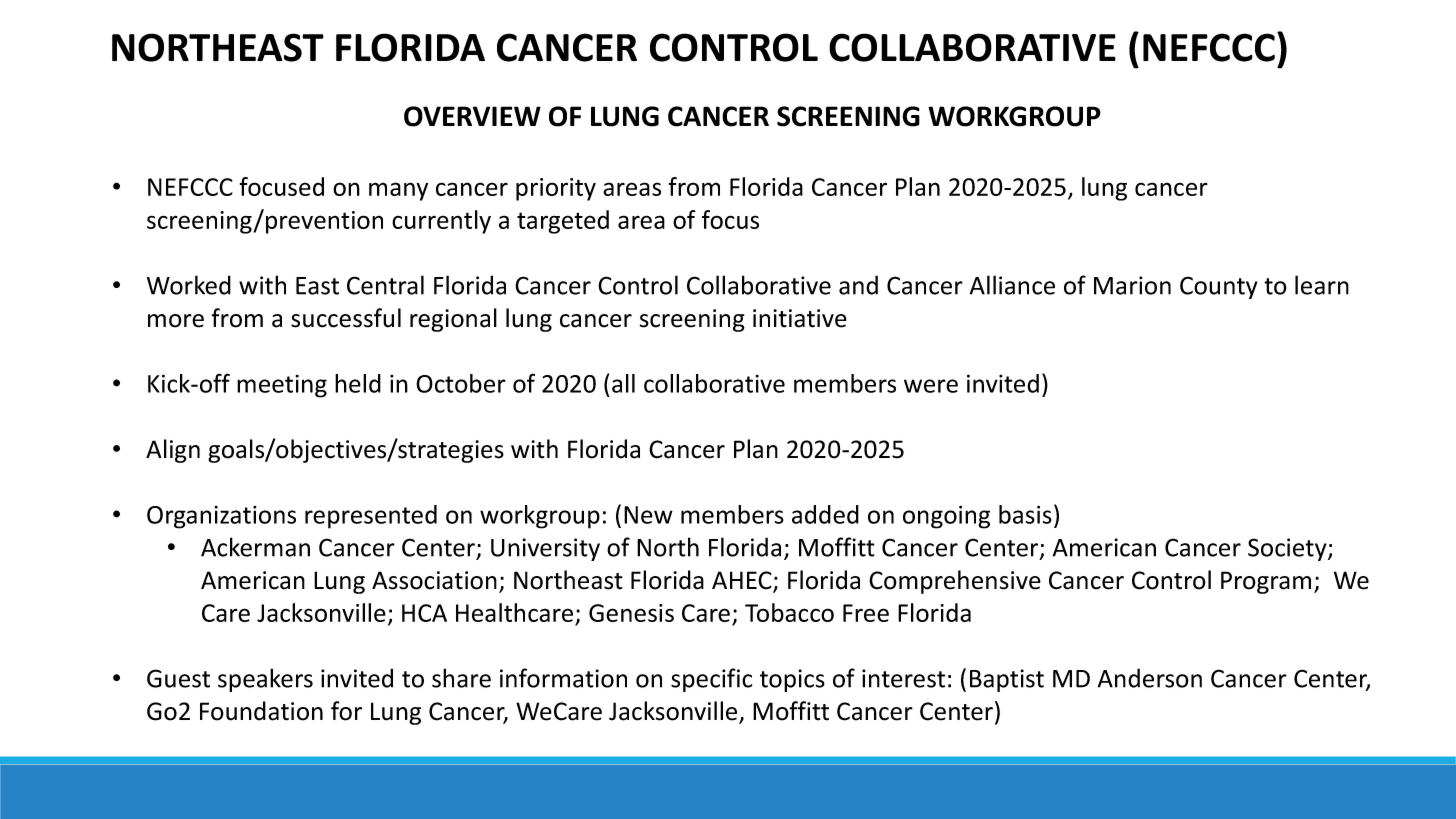  I want to click on County, so click(1218, 287).
